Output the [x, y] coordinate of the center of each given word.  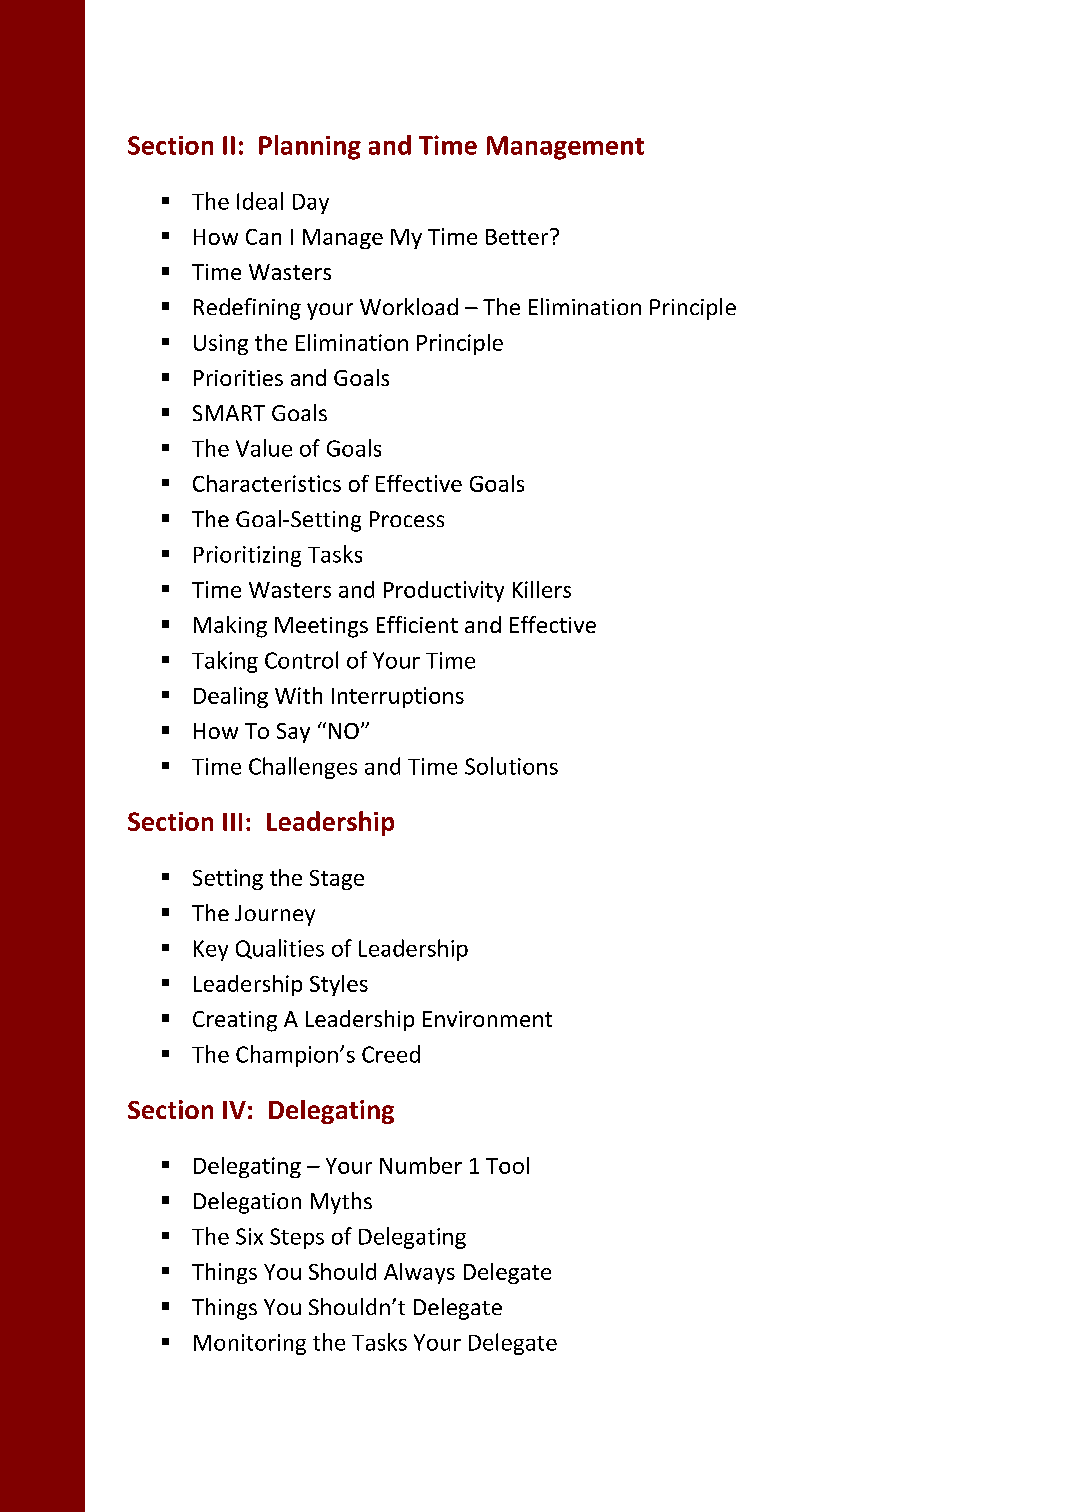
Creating [235, 1021]
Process [407, 519]
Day [311, 204]
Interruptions [398, 697]
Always [419, 1273]
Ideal [260, 201]
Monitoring [250, 1344]
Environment [487, 1019]
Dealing [231, 697]
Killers [542, 589]
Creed [391, 1054]
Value [264, 448]
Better [518, 237]
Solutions [511, 766]
